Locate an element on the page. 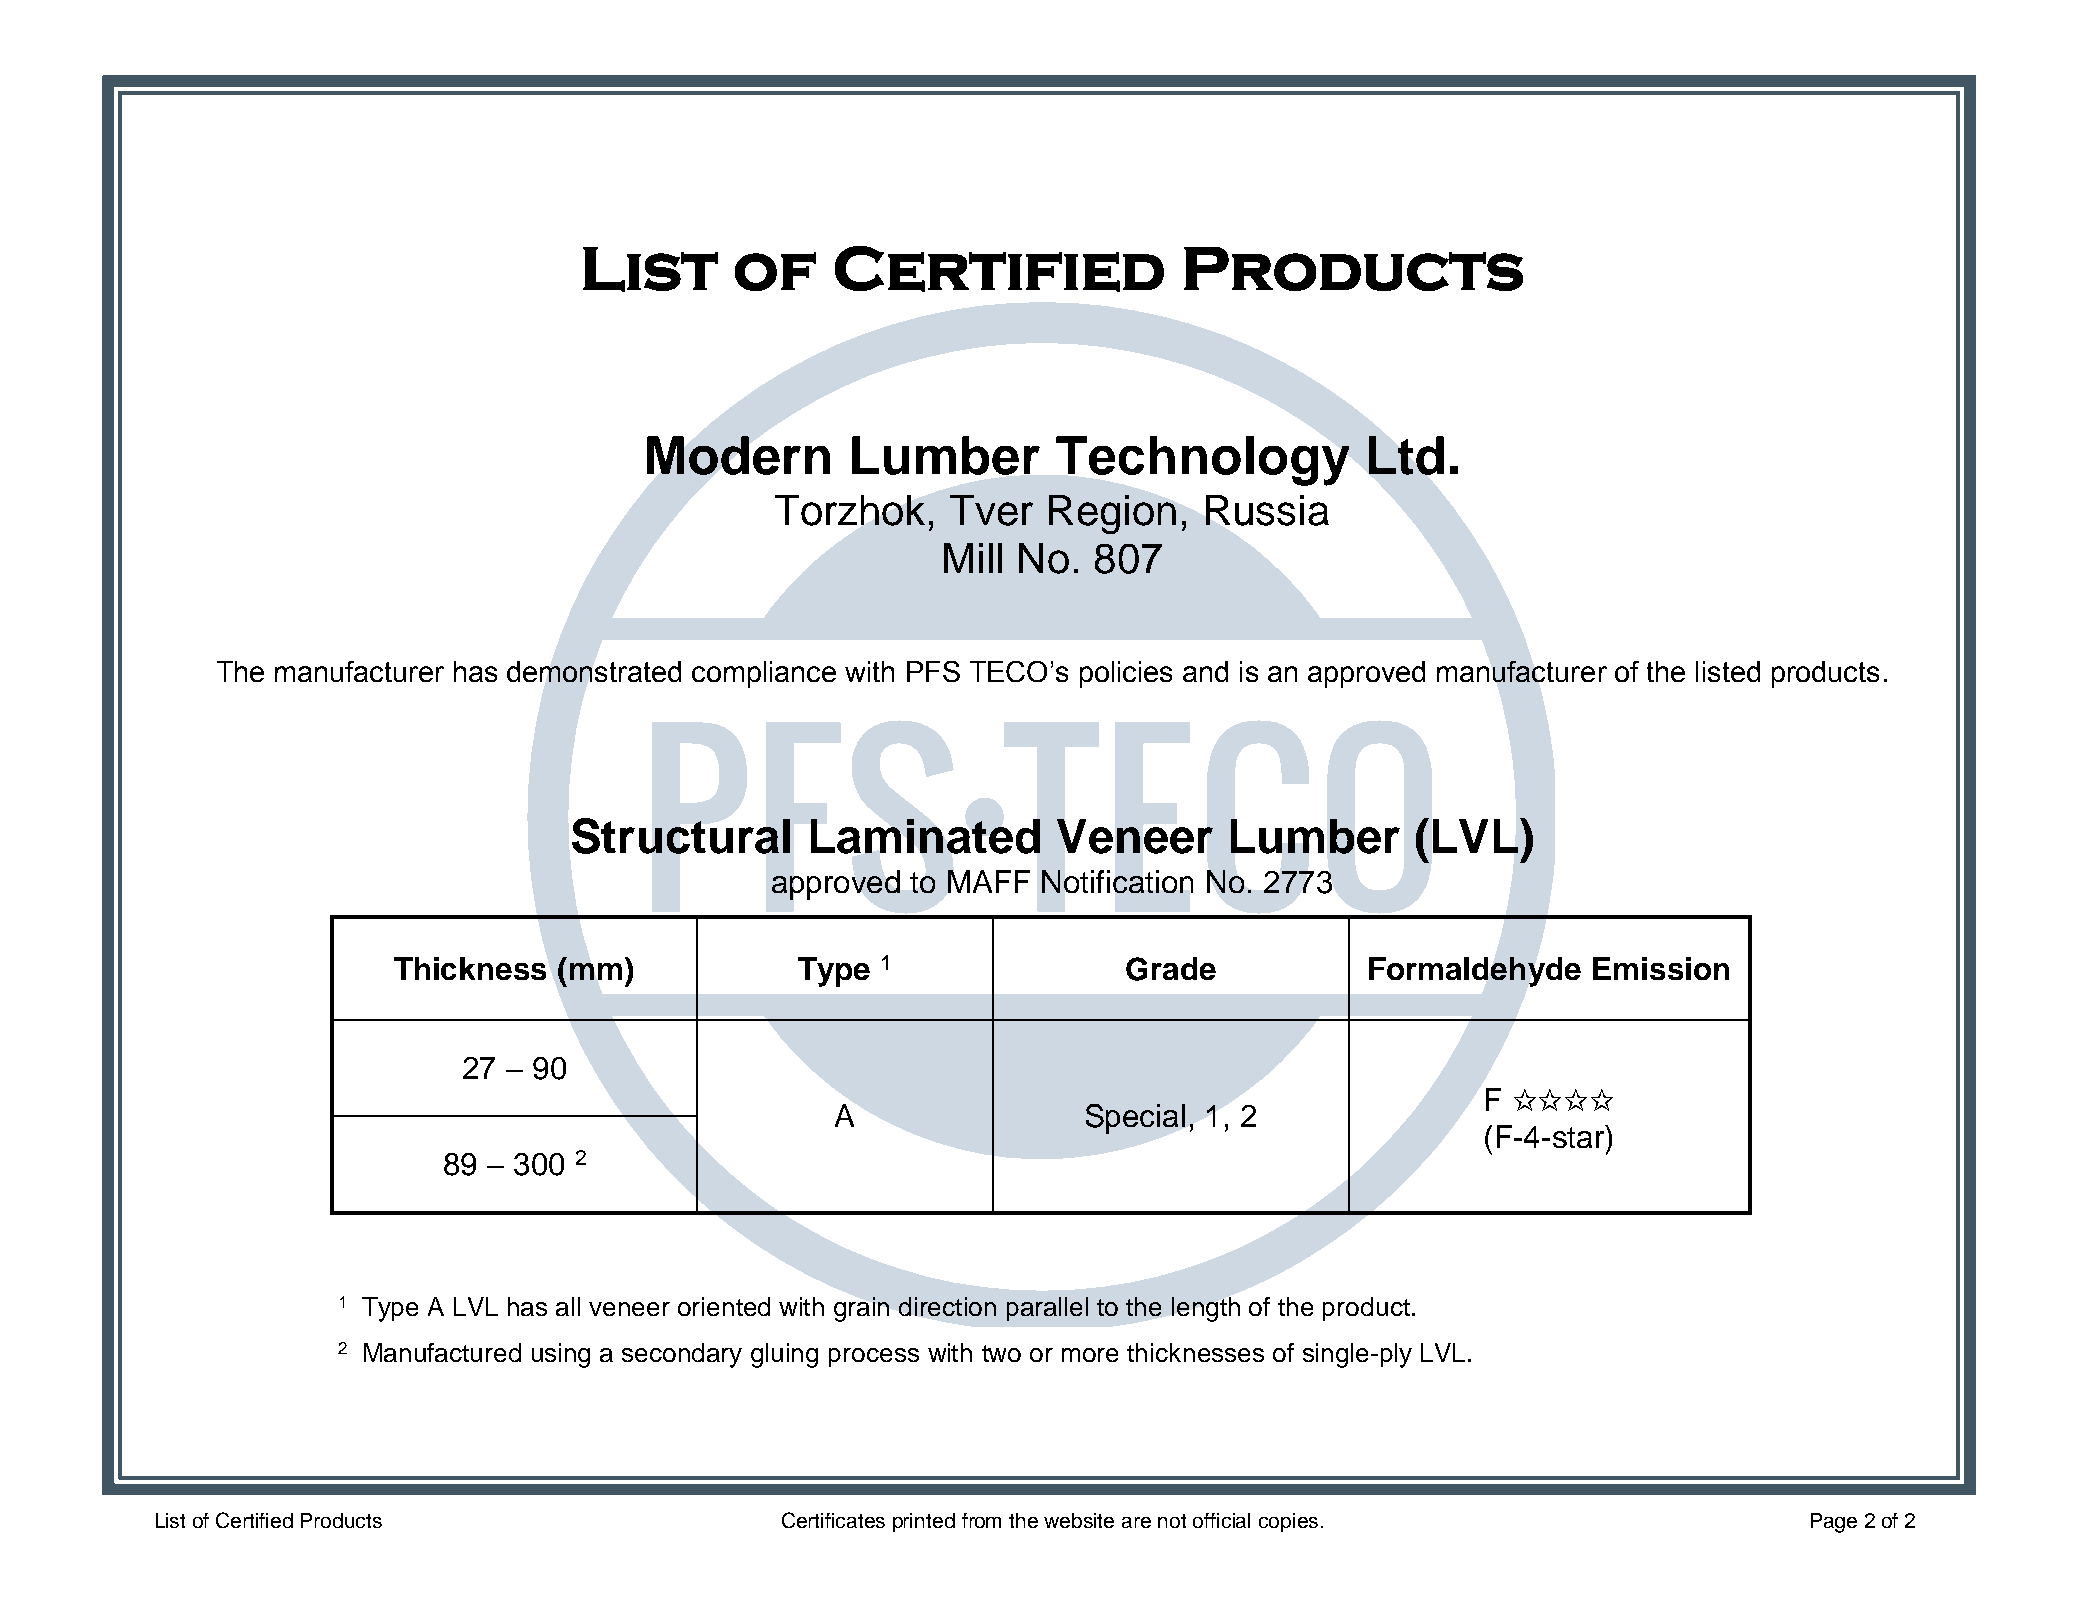  policies is located at coordinates (1126, 674).
